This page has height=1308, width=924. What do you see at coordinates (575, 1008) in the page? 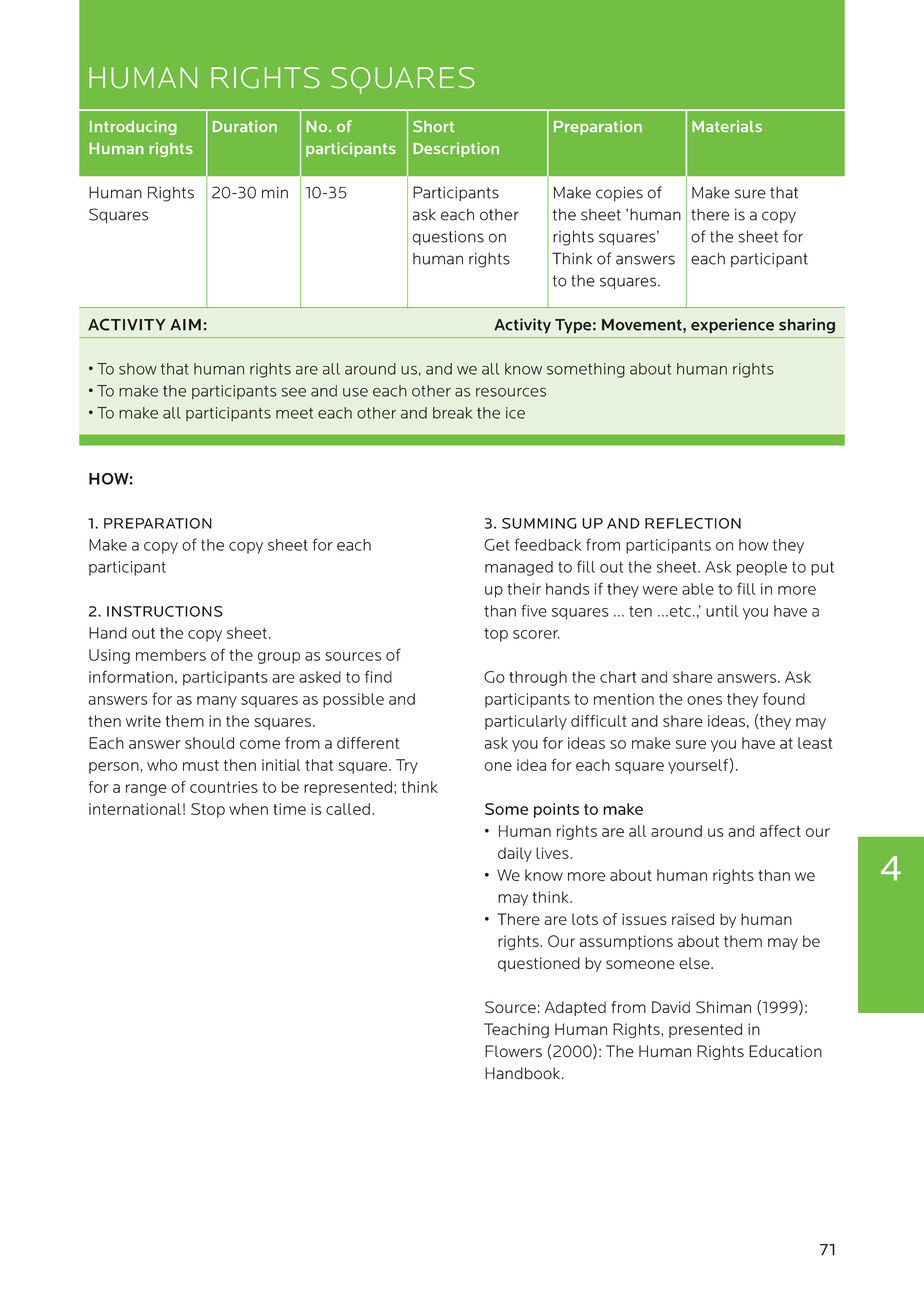
I see `Adapted` at bounding box center [575, 1008].
